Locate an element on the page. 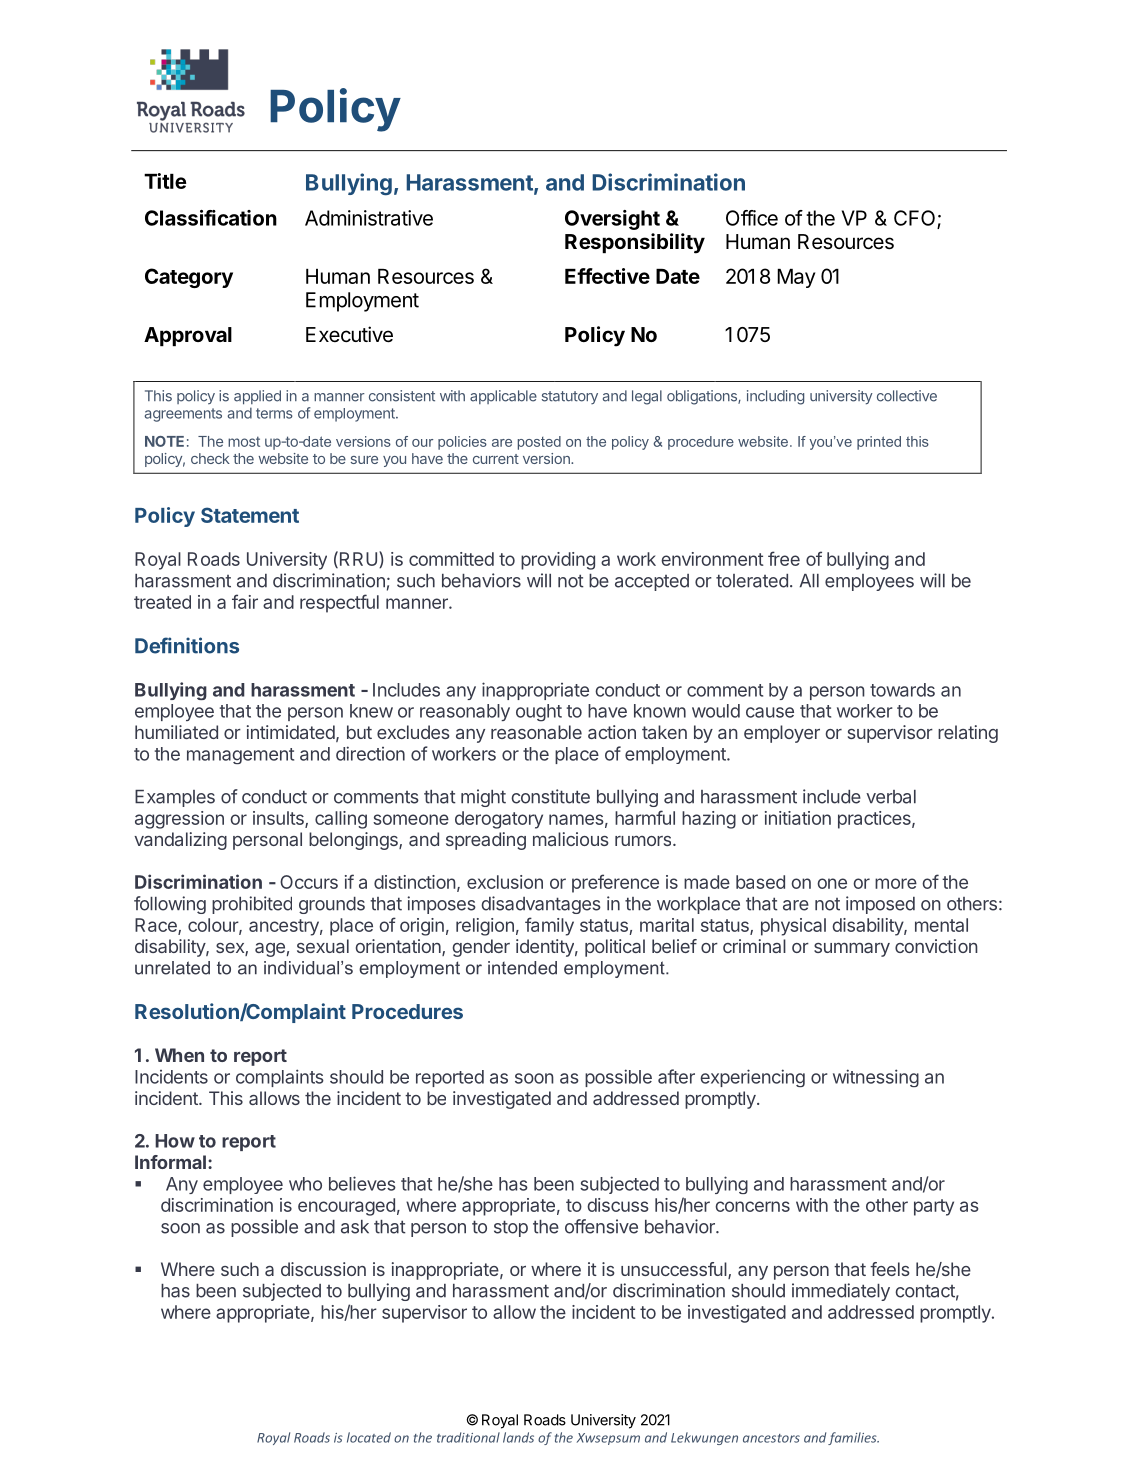 The height and width of the image is (1473, 1138). located is located at coordinates (369, 1437).
